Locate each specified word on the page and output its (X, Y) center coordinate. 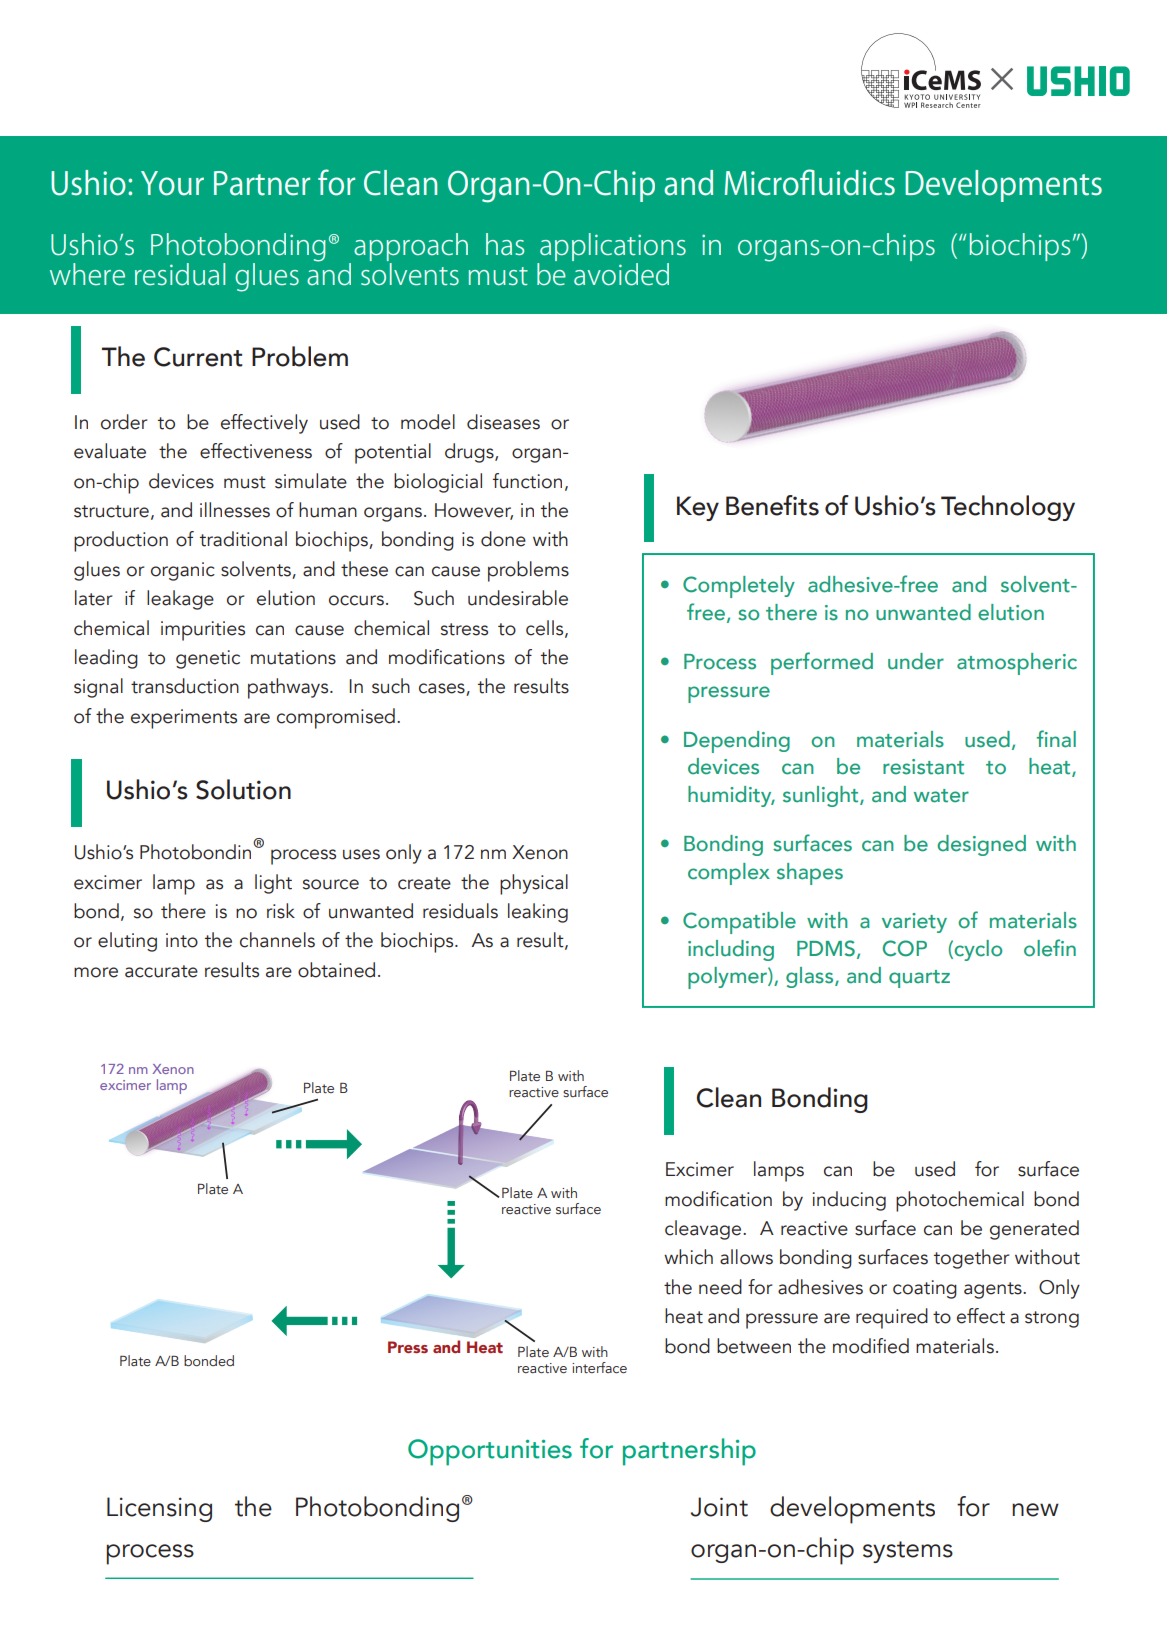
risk (281, 911)
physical (534, 884)
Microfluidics (810, 182)
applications (612, 248)
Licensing (159, 1509)
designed (982, 845)
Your (172, 183)
